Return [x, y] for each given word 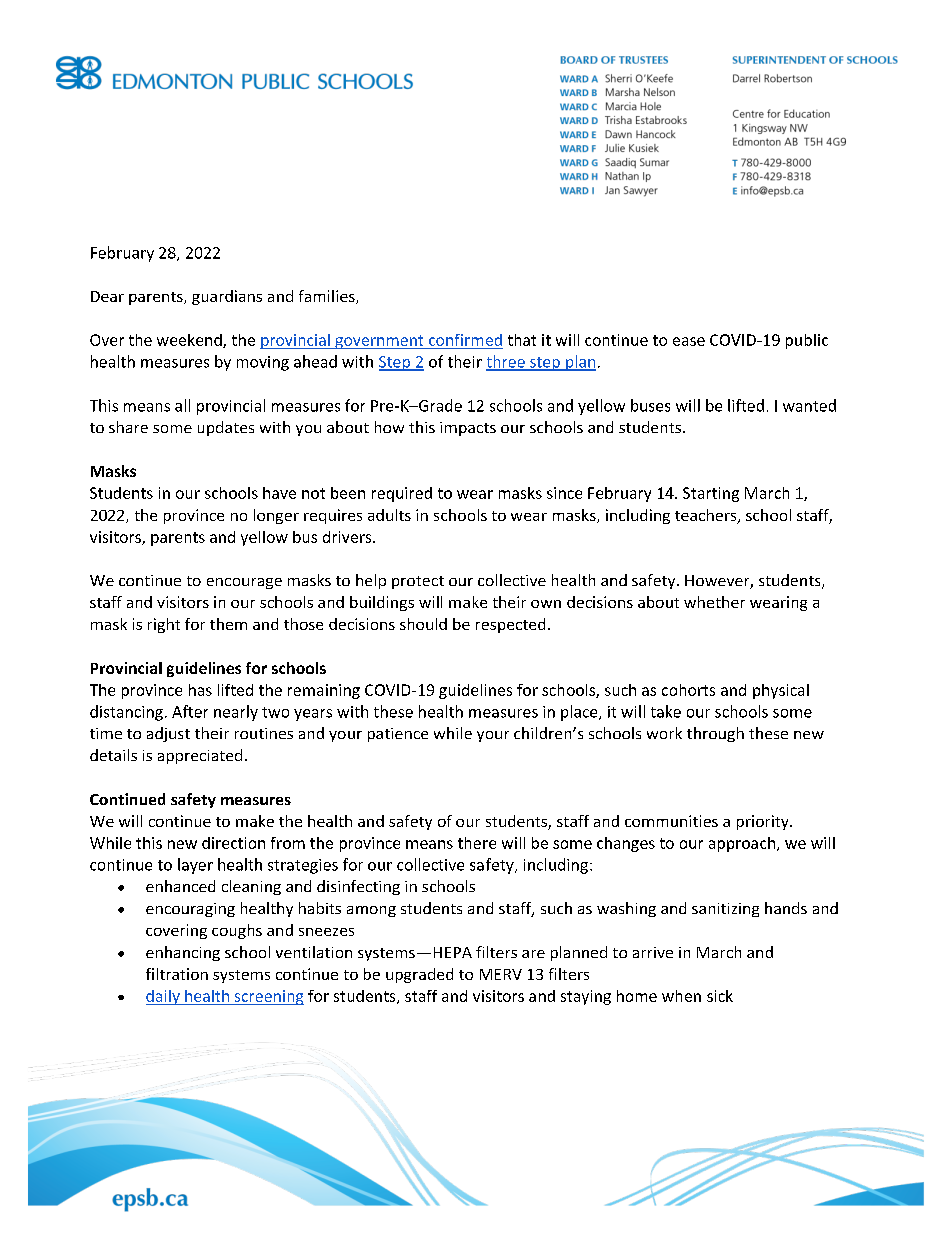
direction [233, 843]
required [402, 494]
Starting [711, 494]
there [477, 843]
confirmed [465, 340]
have [279, 493]
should [423, 624]
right [164, 625]
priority [764, 822]
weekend [190, 341]
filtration [177, 974]
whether [714, 602]
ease [689, 341]
